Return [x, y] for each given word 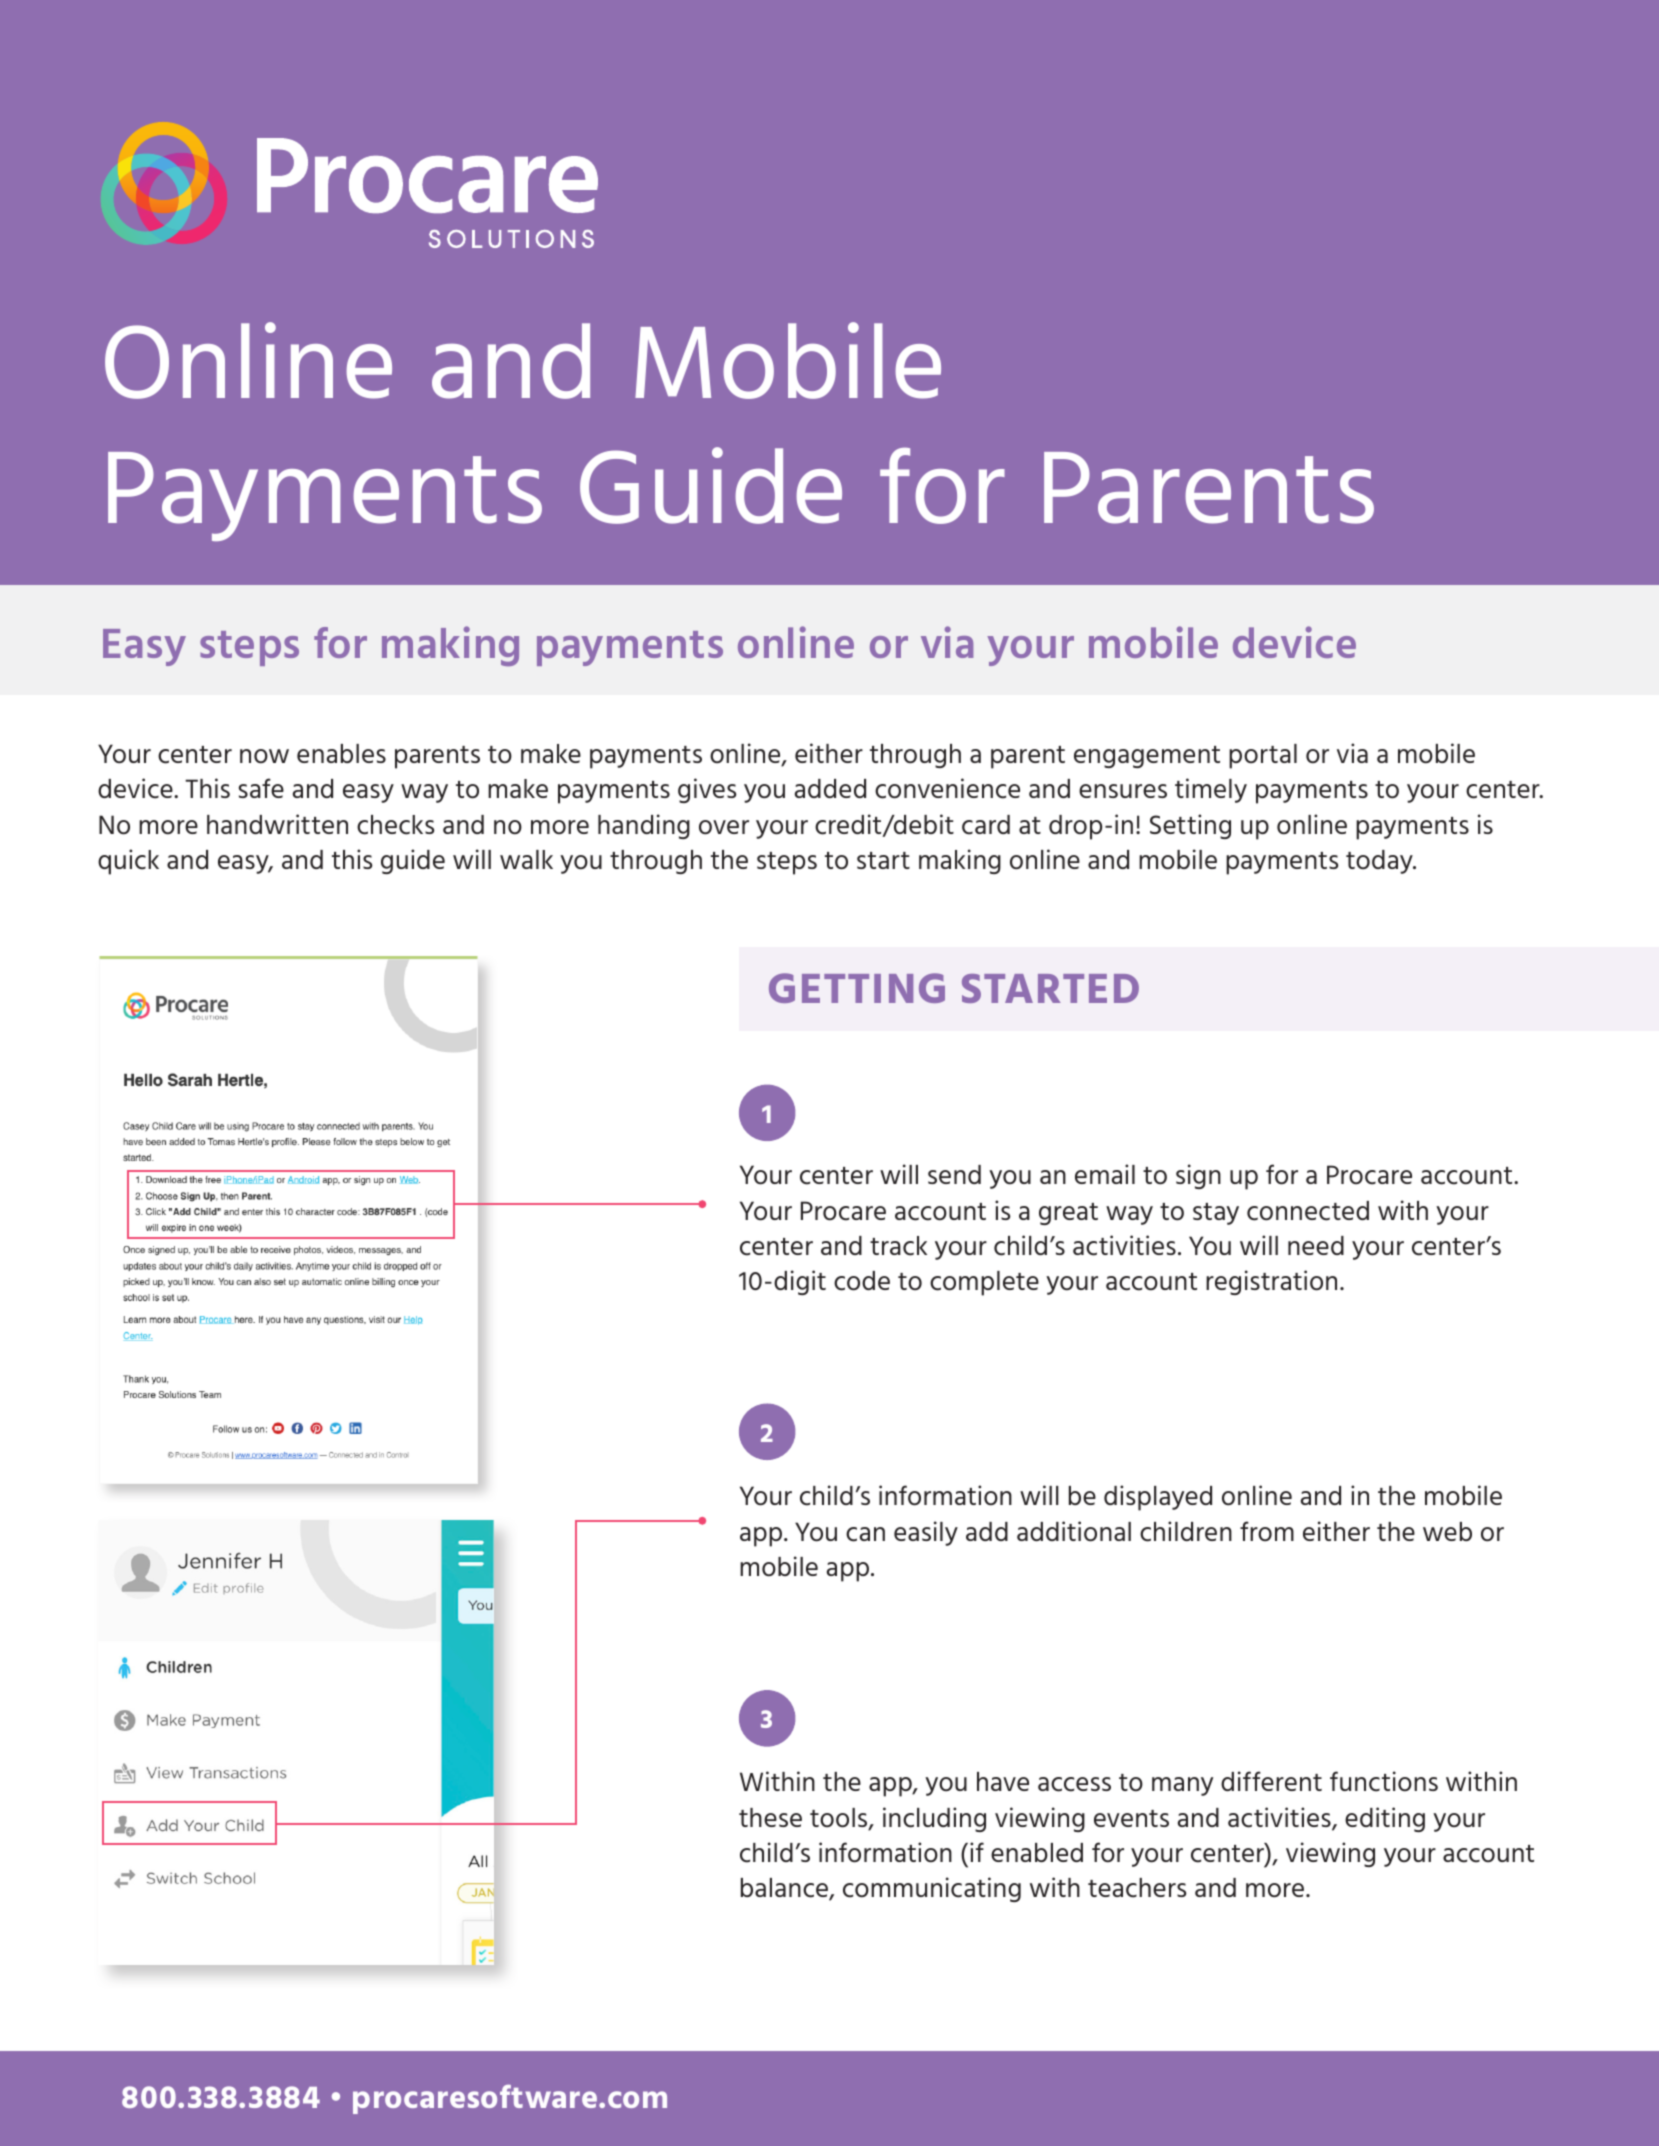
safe [261, 788]
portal [1263, 756]
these [770, 1817]
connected [1308, 1211]
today [1380, 862]
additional [1074, 1531]
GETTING [857, 988]
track [898, 1246]
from [1267, 1531]
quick [128, 862]
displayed [1158, 1498]
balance [785, 1889]
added [830, 788]
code [862, 1281]
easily [926, 1533]
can [865, 1534]
